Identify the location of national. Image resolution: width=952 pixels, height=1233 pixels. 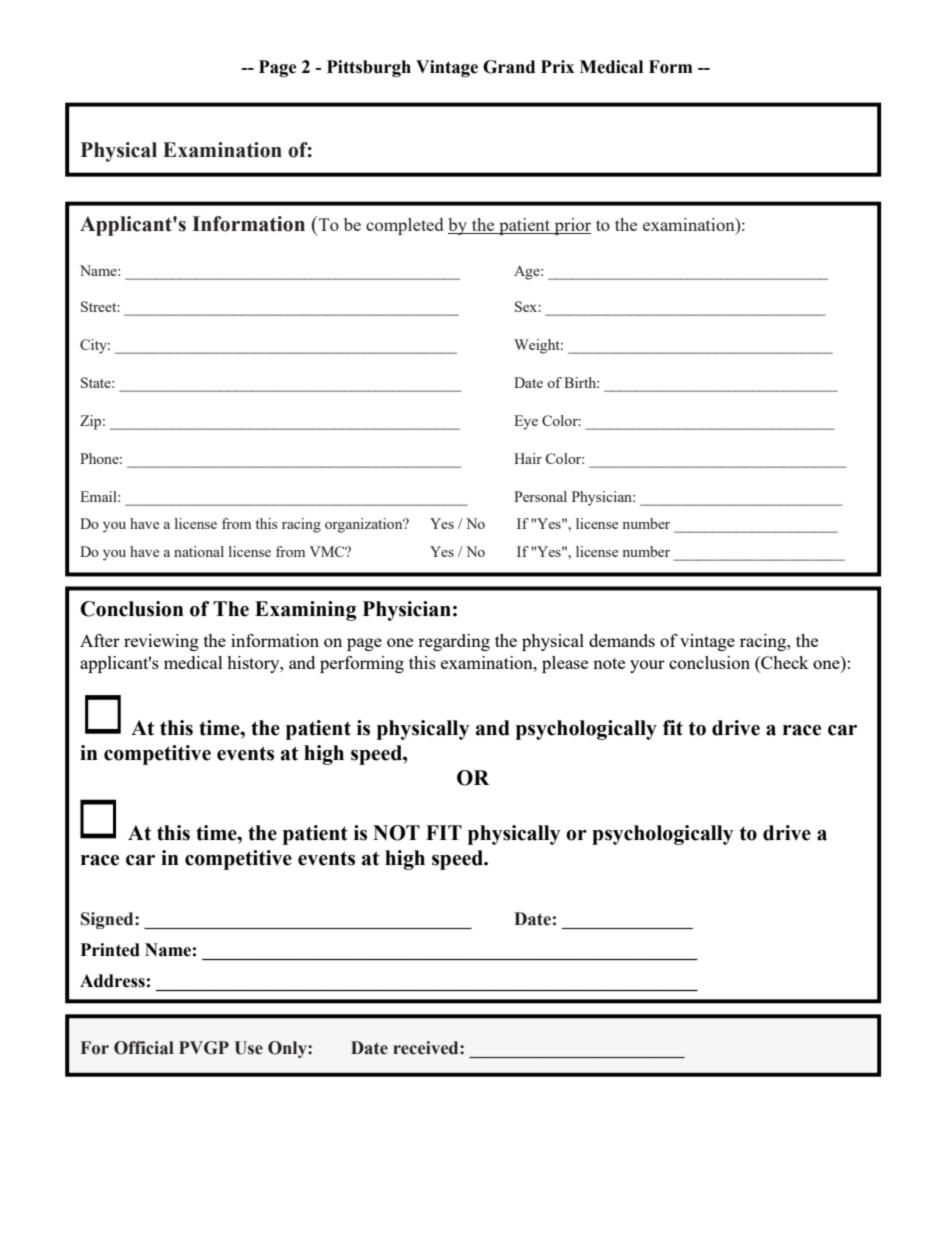
(199, 551).
